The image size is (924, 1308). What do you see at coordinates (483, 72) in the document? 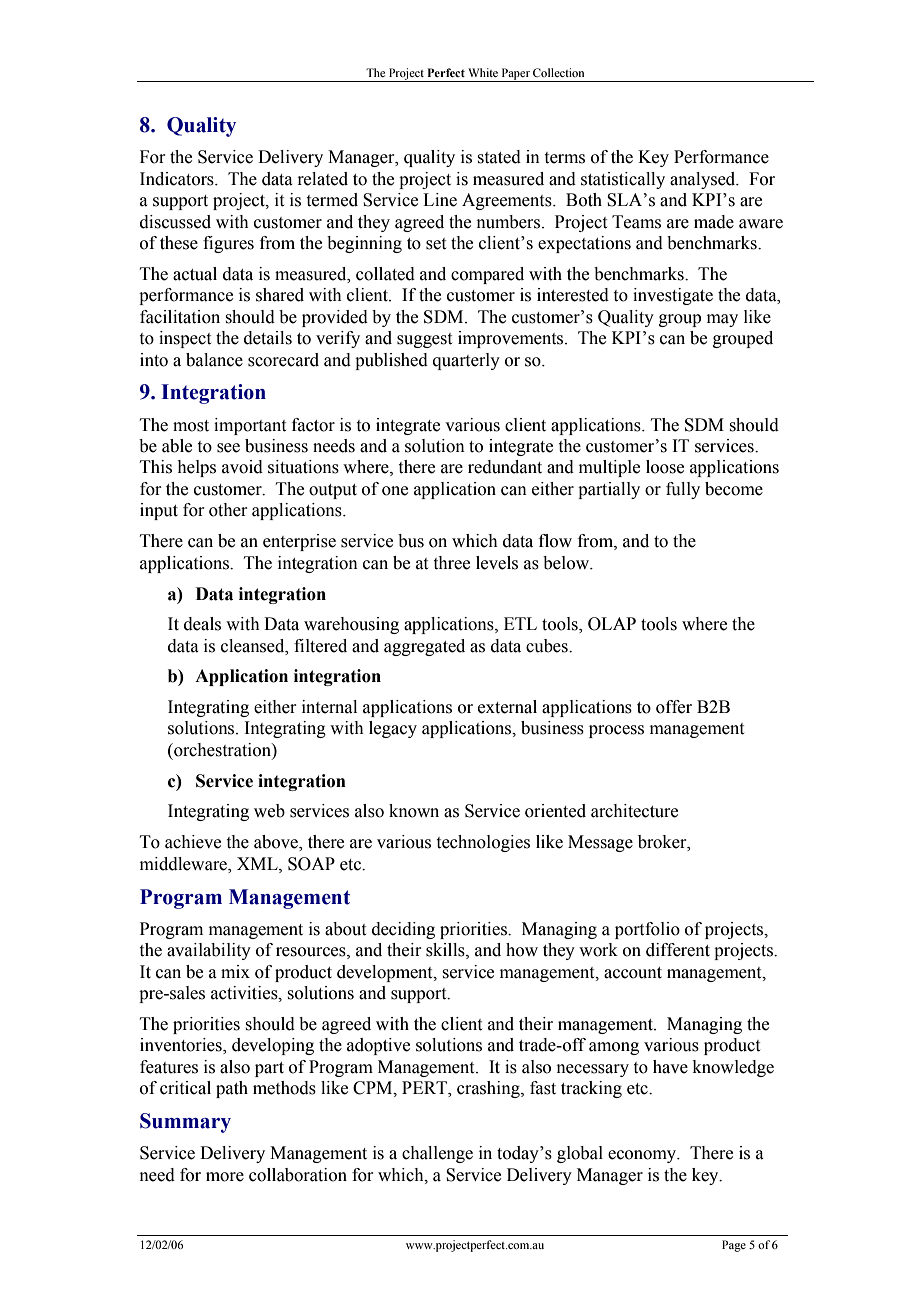
I see `White` at bounding box center [483, 72].
